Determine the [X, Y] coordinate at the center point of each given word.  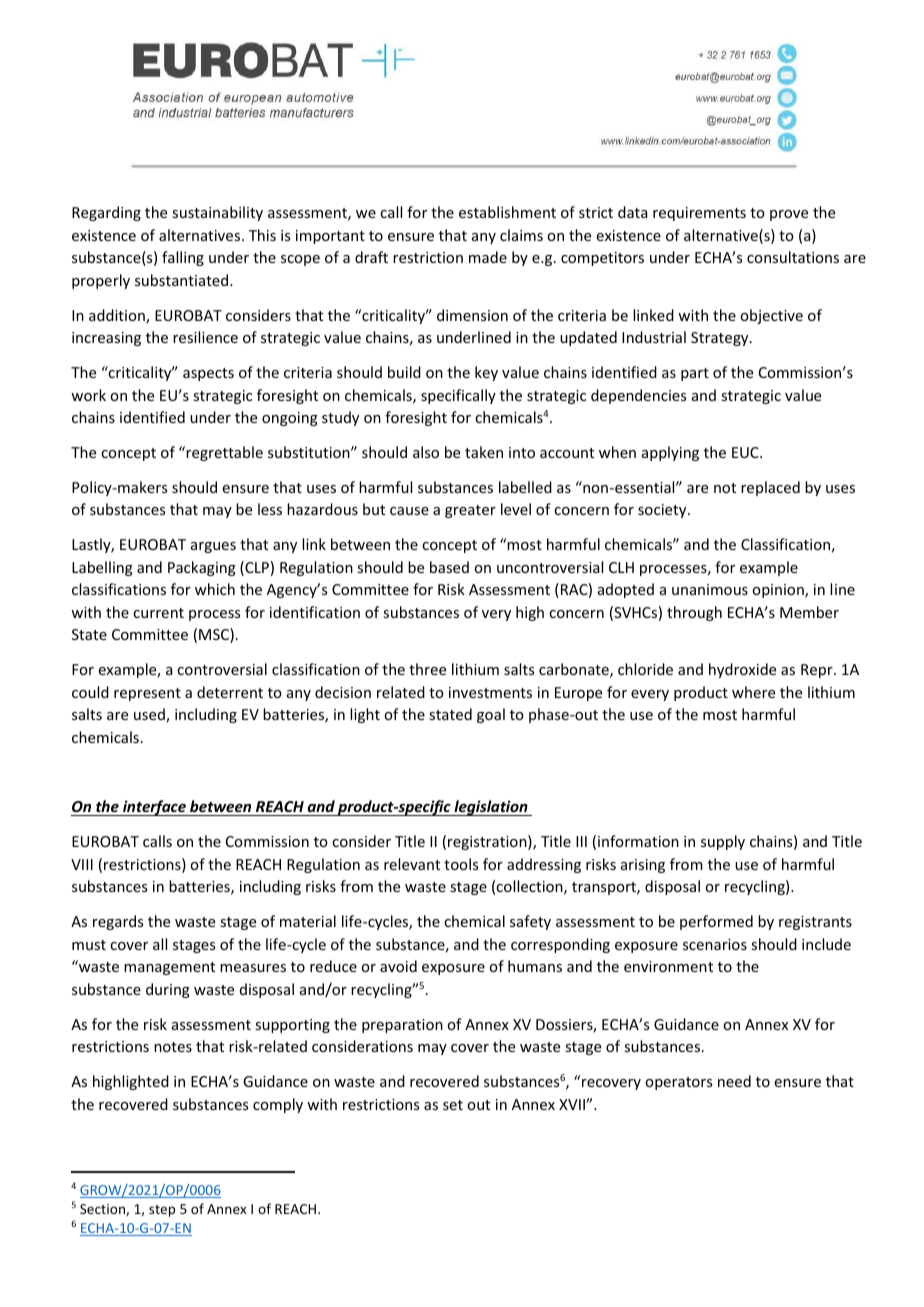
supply [723, 842]
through [694, 613]
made [488, 257]
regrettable [224, 453]
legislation [491, 808]
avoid [398, 966]
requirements [699, 214]
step [162, 1211]
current [158, 613]
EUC [746, 452]
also [426, 452]
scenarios [715, 944]
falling [183, 258]
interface [154, 808]
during [168, 990]
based [449, 567]
